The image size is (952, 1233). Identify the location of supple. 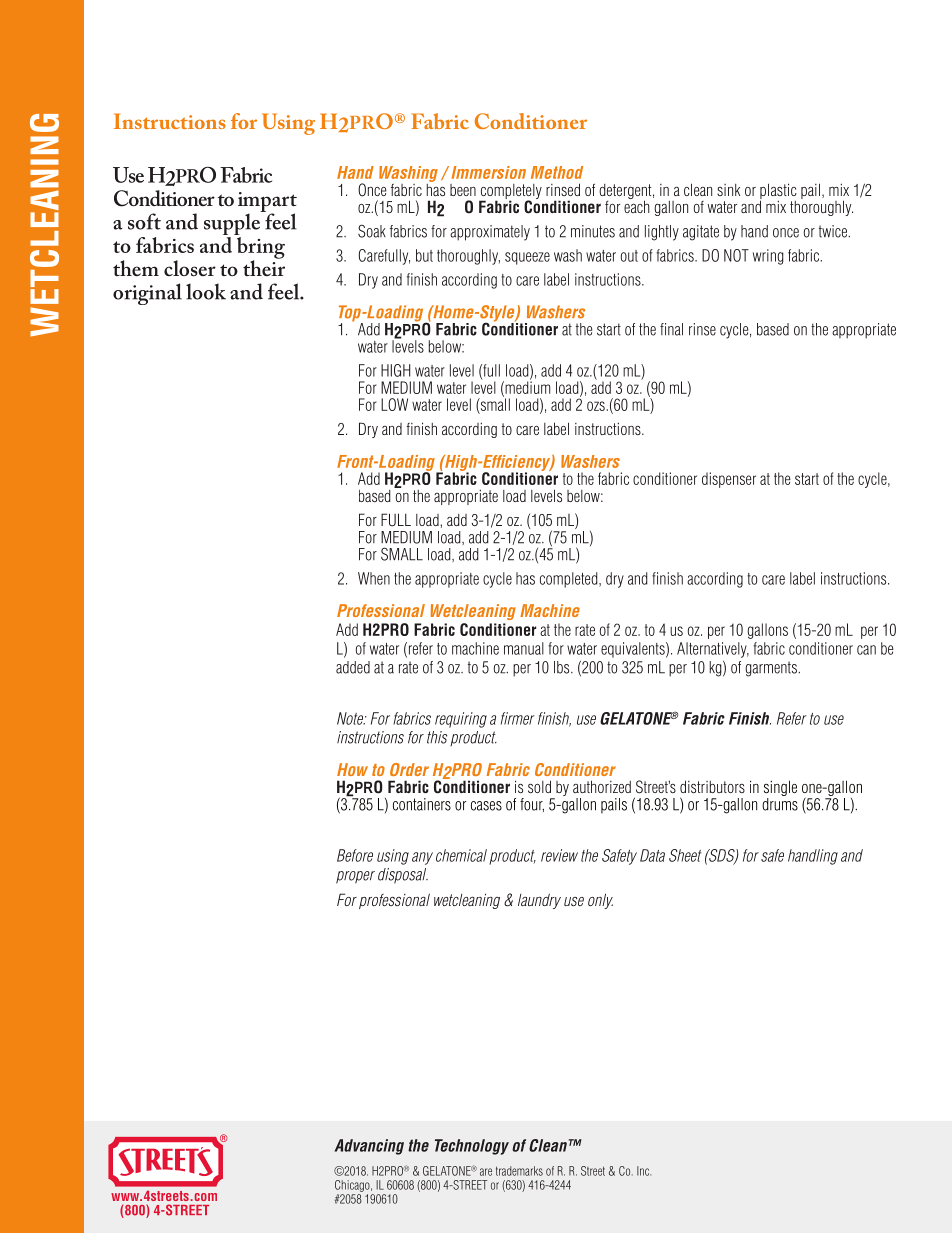
(233, 224).
